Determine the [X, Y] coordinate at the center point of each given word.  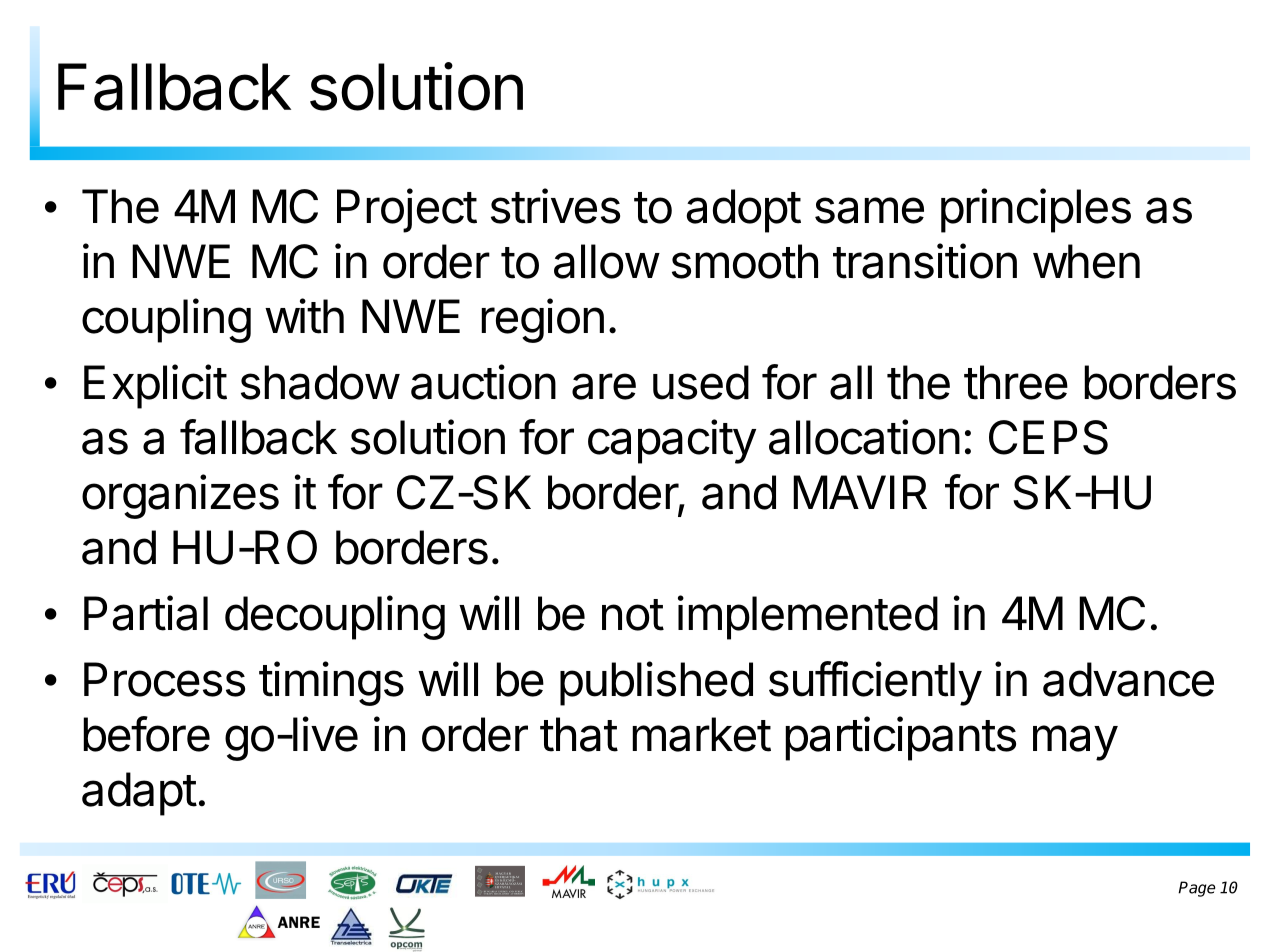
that [579, 734]
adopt [743, 211]
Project [407, 210]
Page [1197, 889]
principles [1036, 210]
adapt [139, 794]
